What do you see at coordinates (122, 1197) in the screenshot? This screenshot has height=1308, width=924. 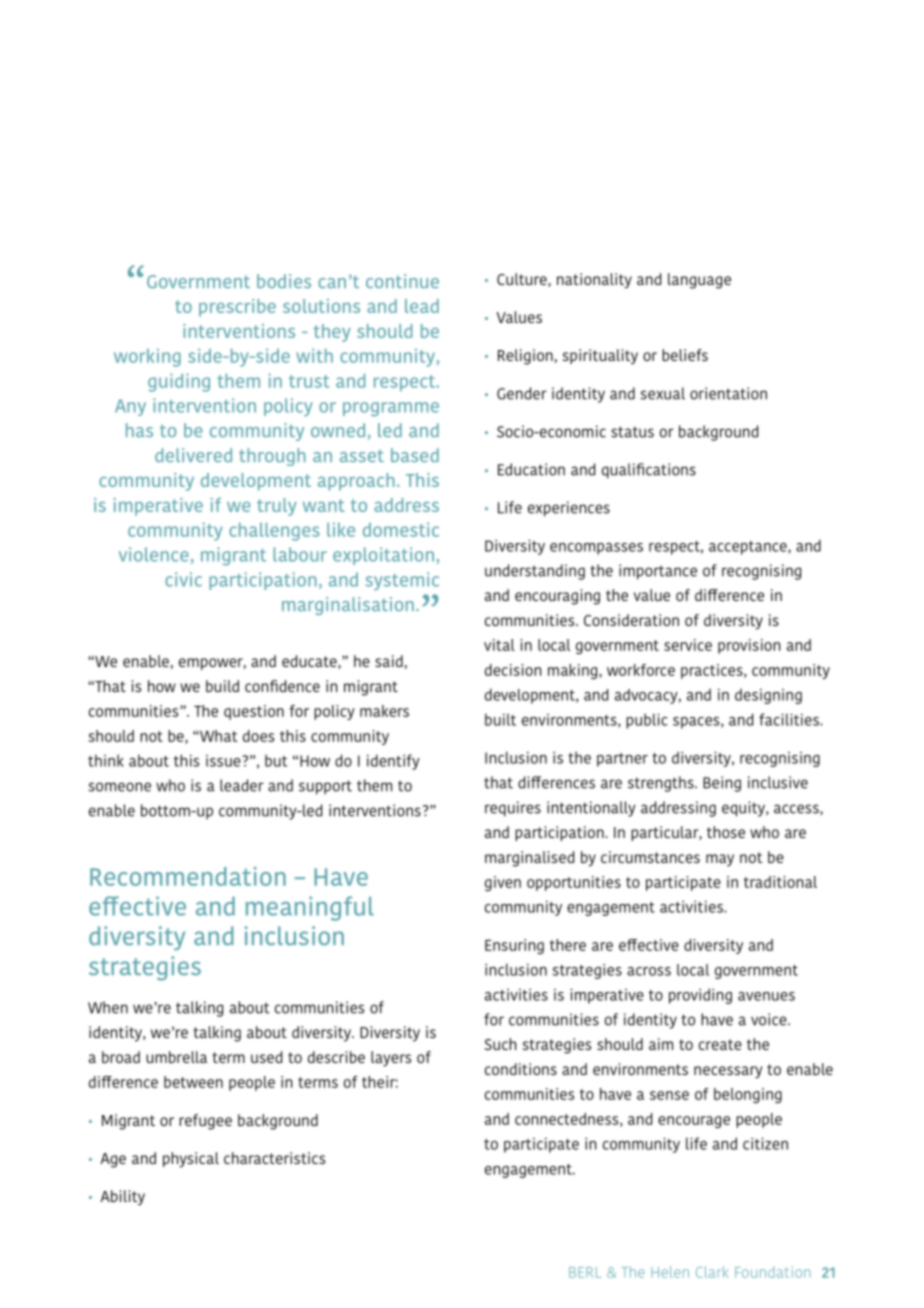 I see `Ability` at bounding box center [122, 1197].
